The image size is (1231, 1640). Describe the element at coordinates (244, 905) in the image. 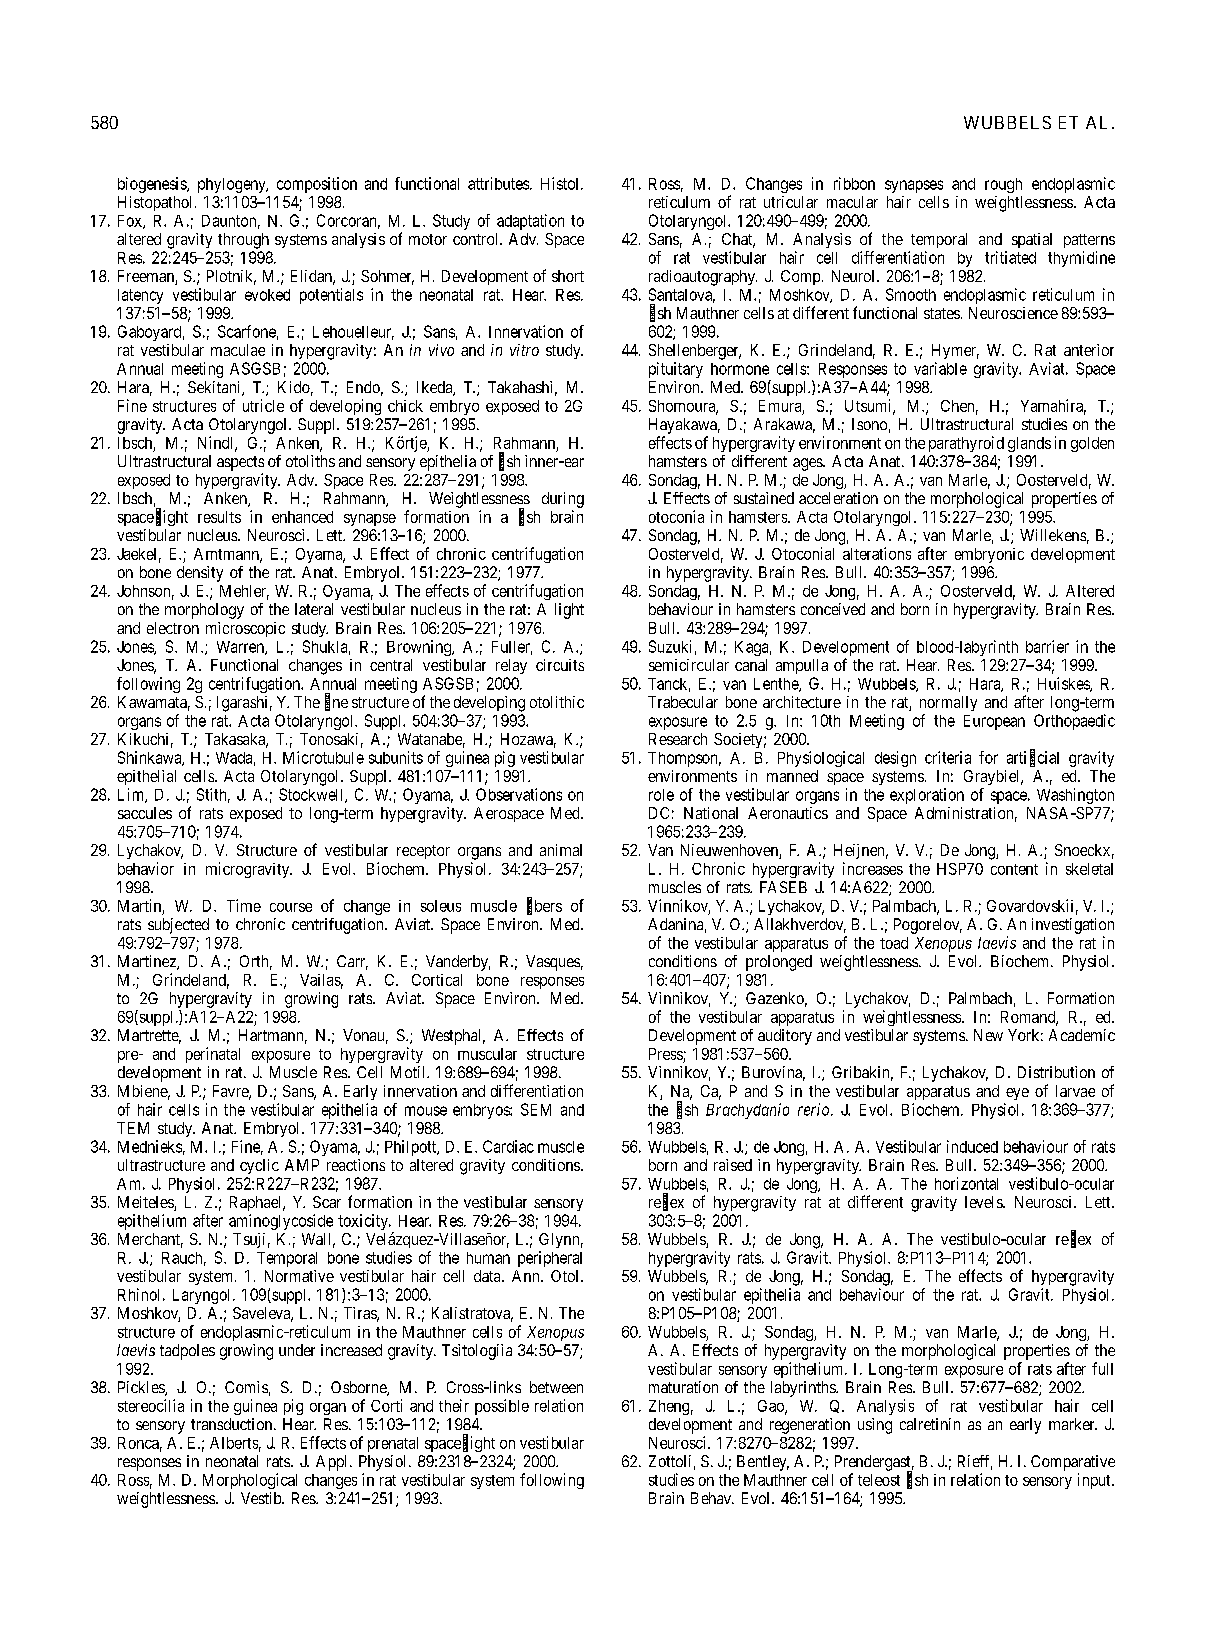

I see `Time` at that location.
